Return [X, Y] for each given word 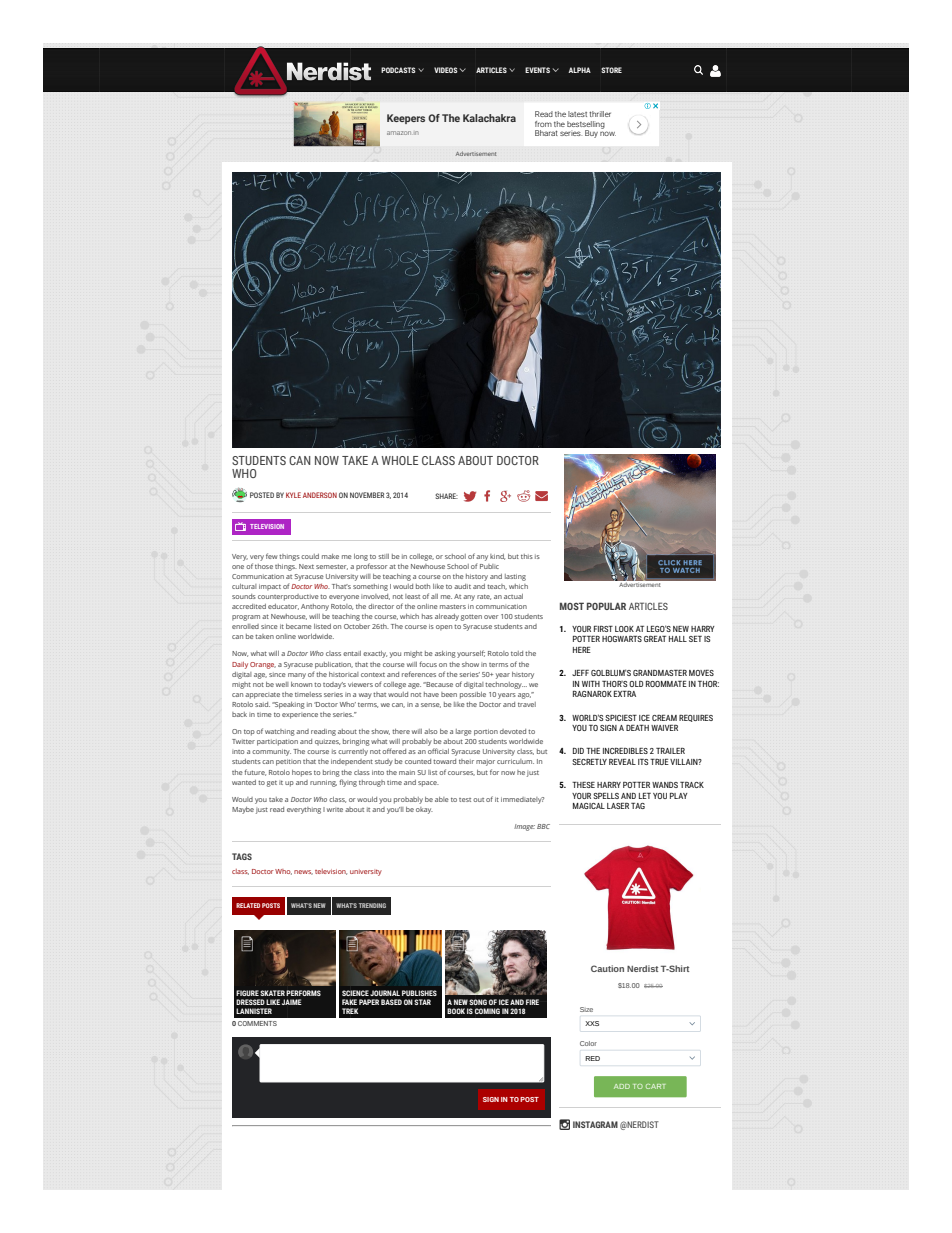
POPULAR [606, 606]
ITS [643, 762]
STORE [611, 70]
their [466, 761]
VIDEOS [446, 70]
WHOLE [400, 460]
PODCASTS [398, 70]
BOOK [456, 1011]
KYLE [293, 495]
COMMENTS [257, 1023]
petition [288, 762]
